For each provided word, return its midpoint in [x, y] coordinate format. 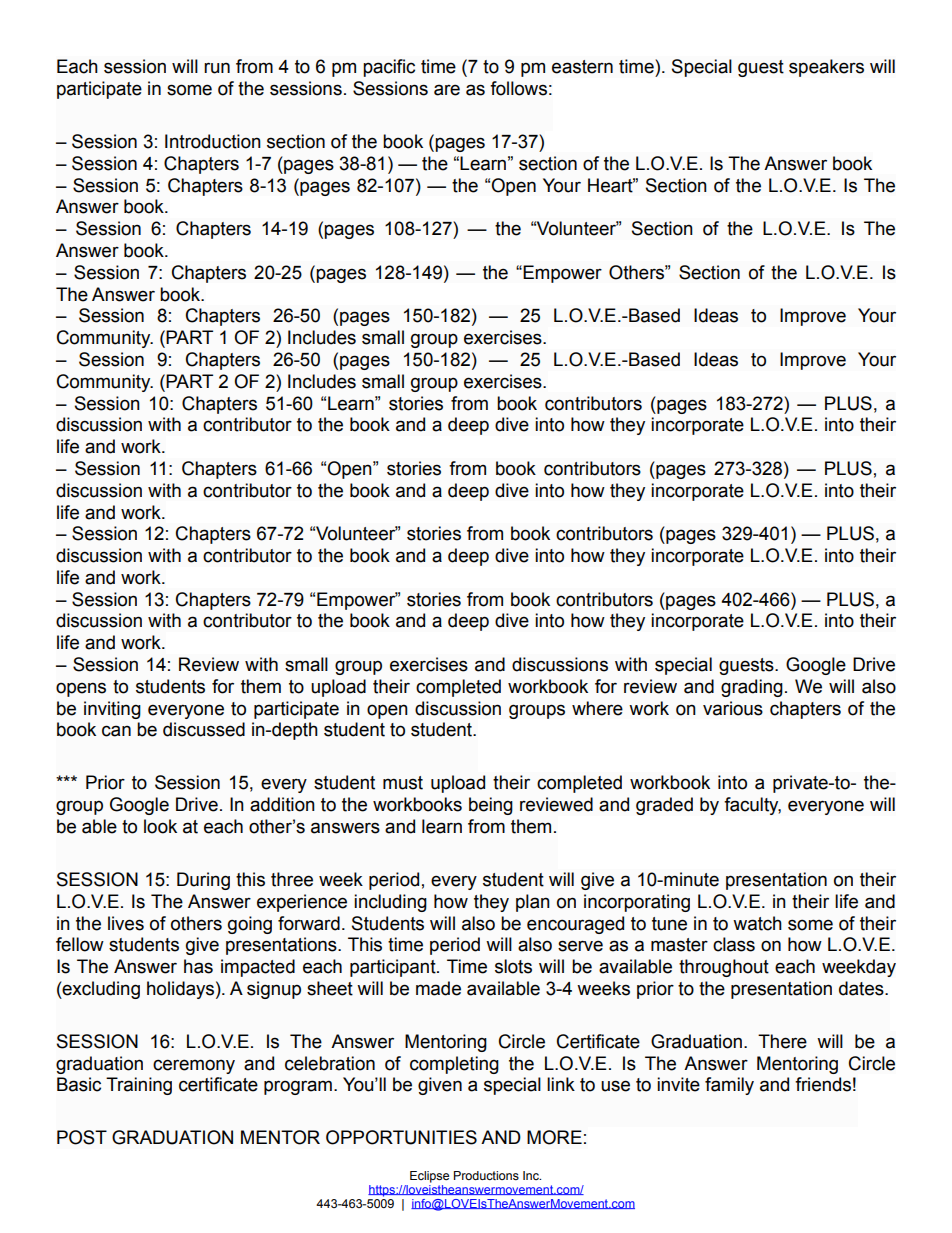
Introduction [213, 141]
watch [757, 923]
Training [139, 1086]
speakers [826, 68]
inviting [112, 710]
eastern [582, 67]
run [217, 68]
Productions [486, 1175]
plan [533, 903]
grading [752, 688]
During [203, 881]
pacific [389, 68]
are [447, 90]
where [597, 708]
